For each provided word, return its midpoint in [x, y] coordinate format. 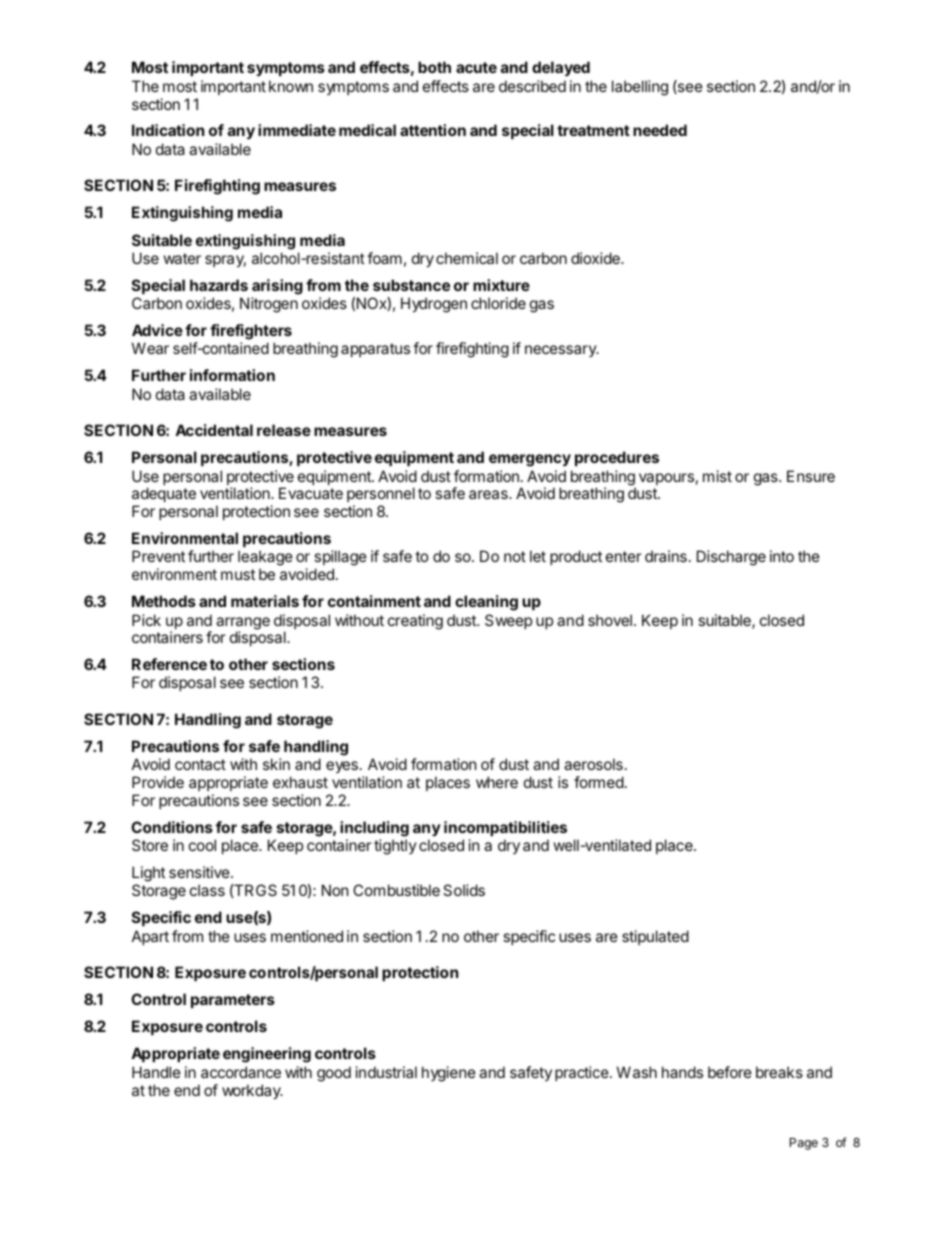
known [291, 86]
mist [717, 476]
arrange [243, 624]
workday [252, 1091]
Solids [464, 890]
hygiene [449, 1074]
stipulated [655, 937]
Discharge [731, 558]
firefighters [251, 332]
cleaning [486, 603]
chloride [498, 303]
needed [660, 130]
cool [202, 845]
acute [476, 67]
